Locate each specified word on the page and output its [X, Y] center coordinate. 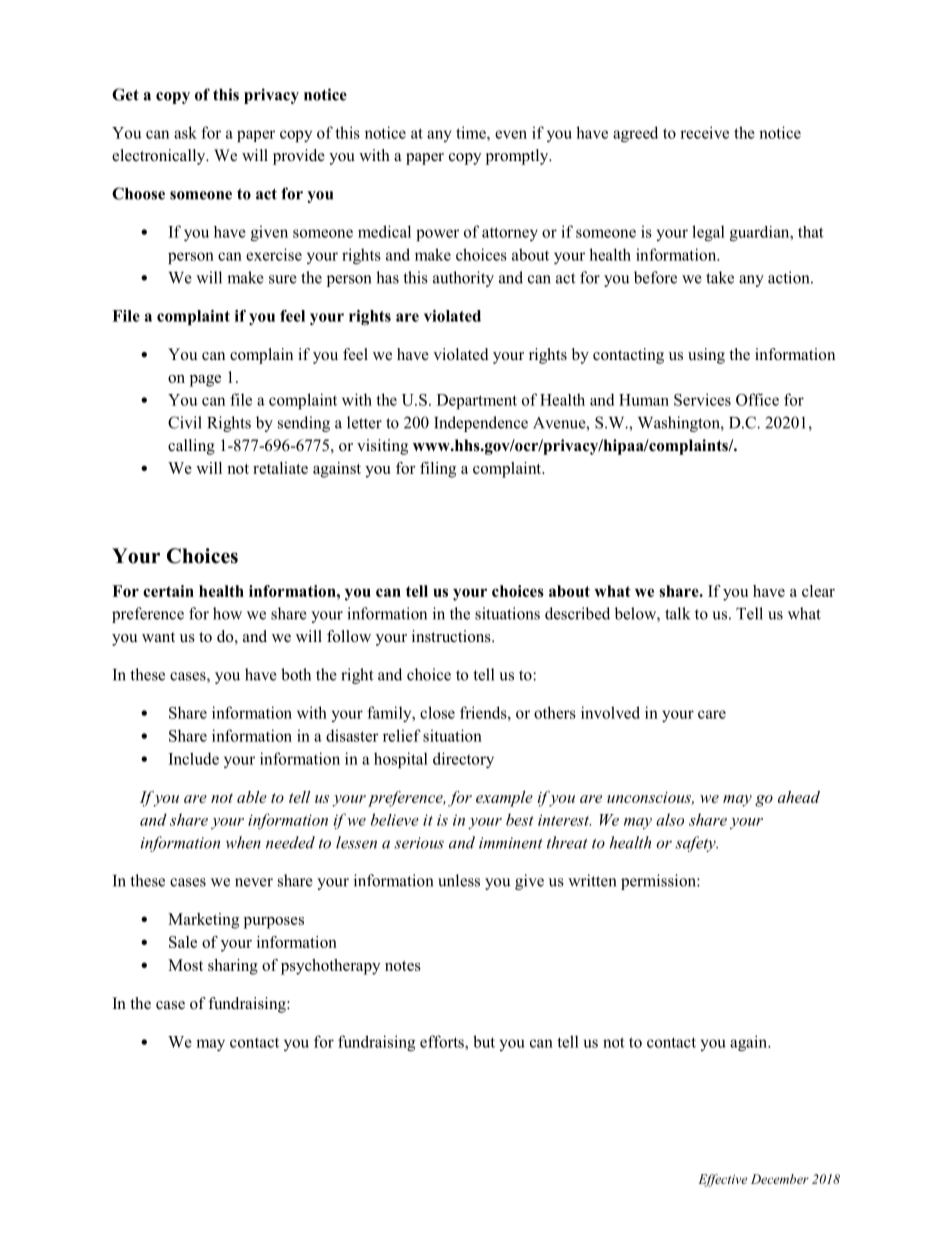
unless [459, 880]
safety [696, 844]
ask [185, 132]
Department [477, 401]
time [472, 132]
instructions [452, 636]
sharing [233, 967]
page [205, 381]
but [484, 1041]
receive [704, 132]
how [227, 613]
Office [757, 399]
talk [677, 613]
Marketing [203, 921]
